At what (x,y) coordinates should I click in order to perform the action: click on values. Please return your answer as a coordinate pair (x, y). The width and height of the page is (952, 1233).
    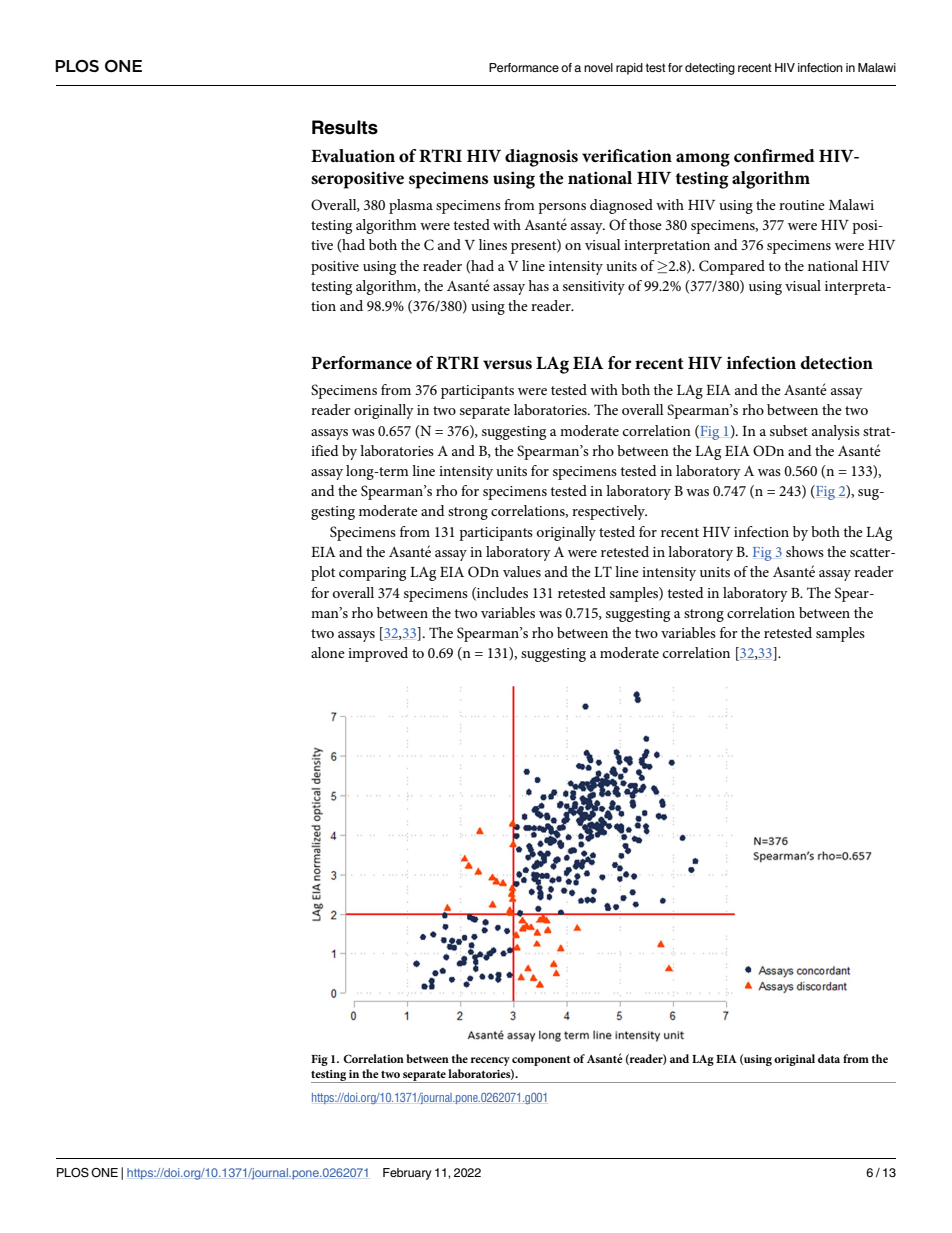
    Looking at the image, I should click on (522, 571).
